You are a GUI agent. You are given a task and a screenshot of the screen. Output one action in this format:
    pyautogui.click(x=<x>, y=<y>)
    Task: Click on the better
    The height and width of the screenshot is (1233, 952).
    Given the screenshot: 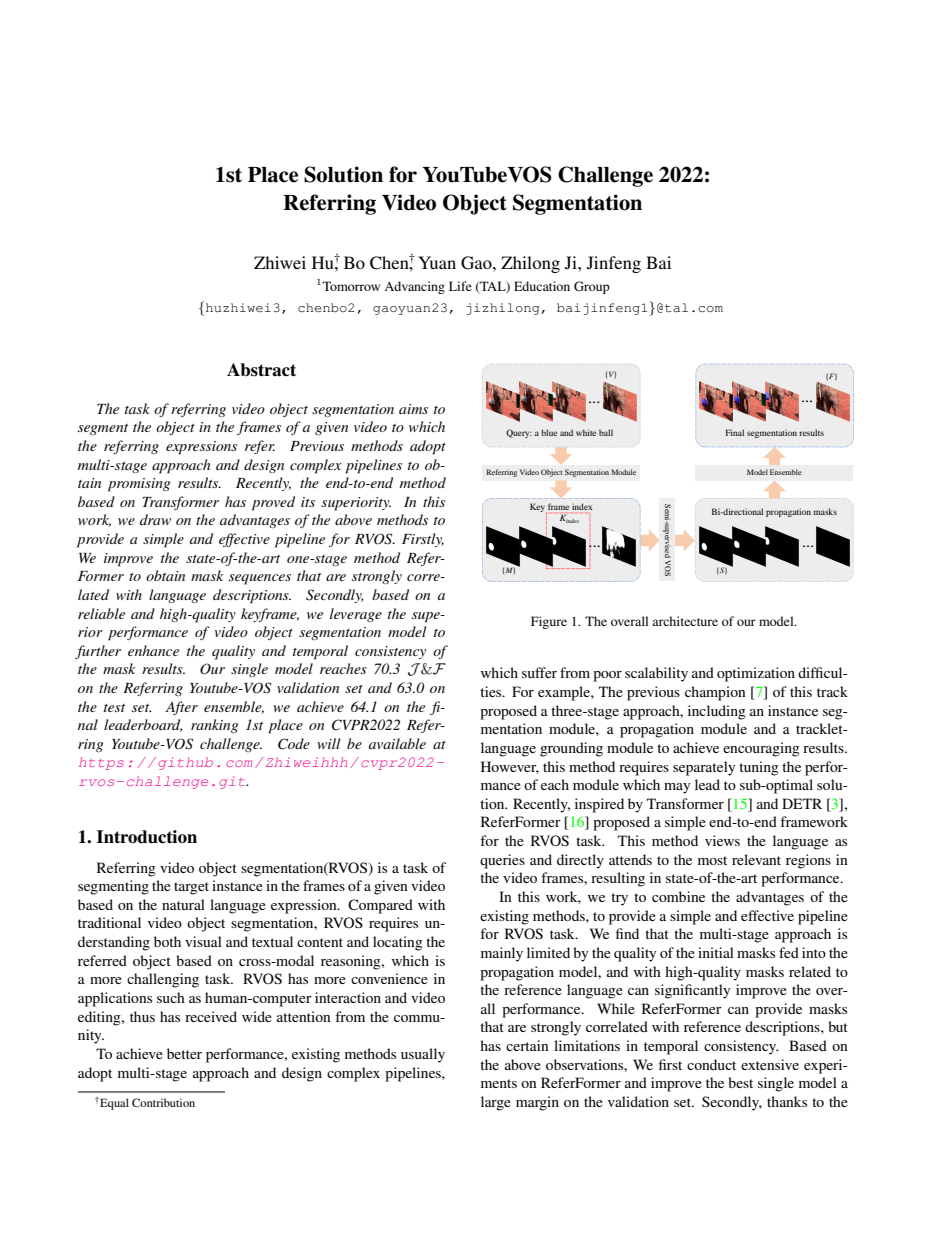 What is the action you would take?
    pyautogui.click(x=184, y=1053)
